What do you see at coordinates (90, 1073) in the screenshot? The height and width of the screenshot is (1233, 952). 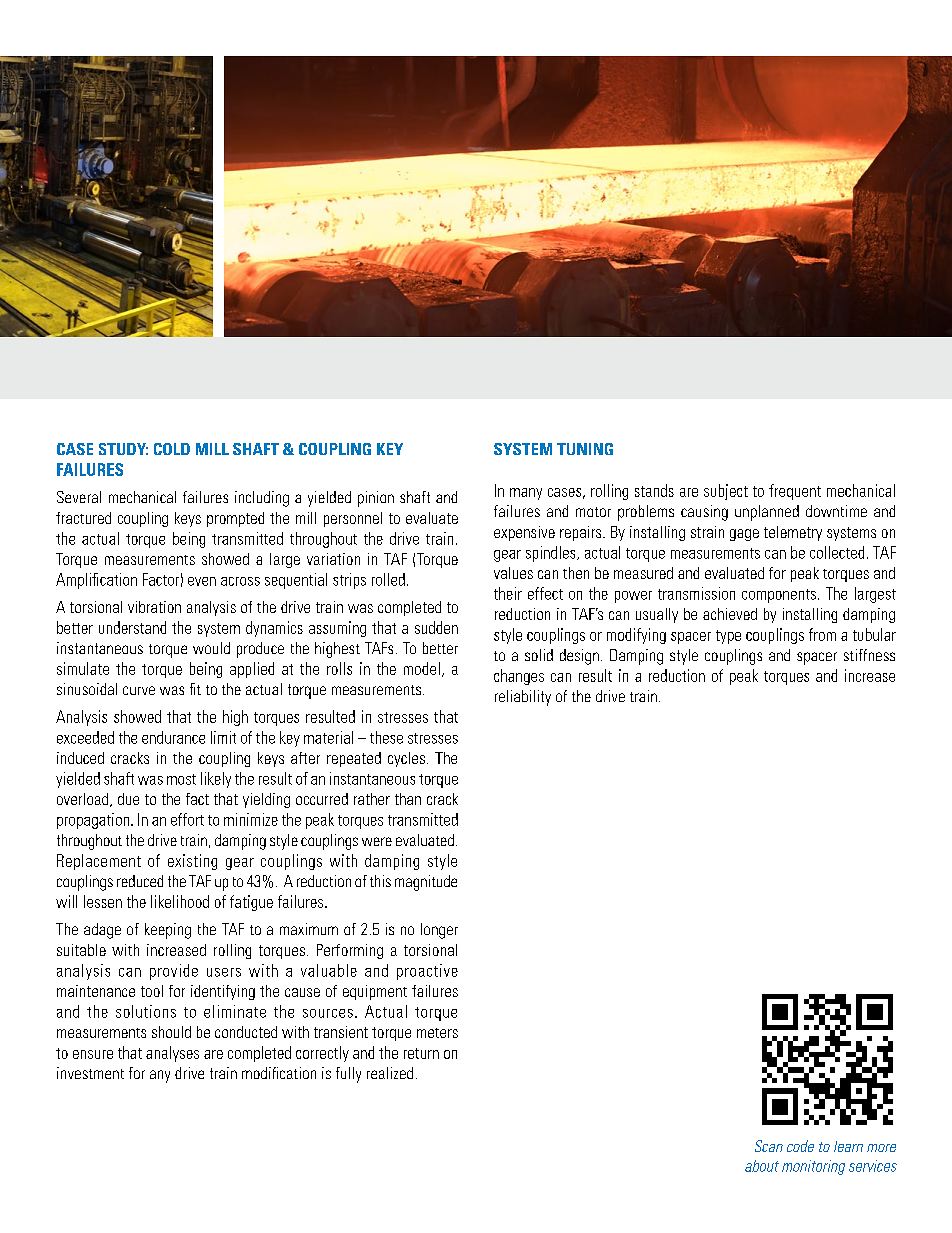 I see `investment` at bounding box center [90, 1073].
